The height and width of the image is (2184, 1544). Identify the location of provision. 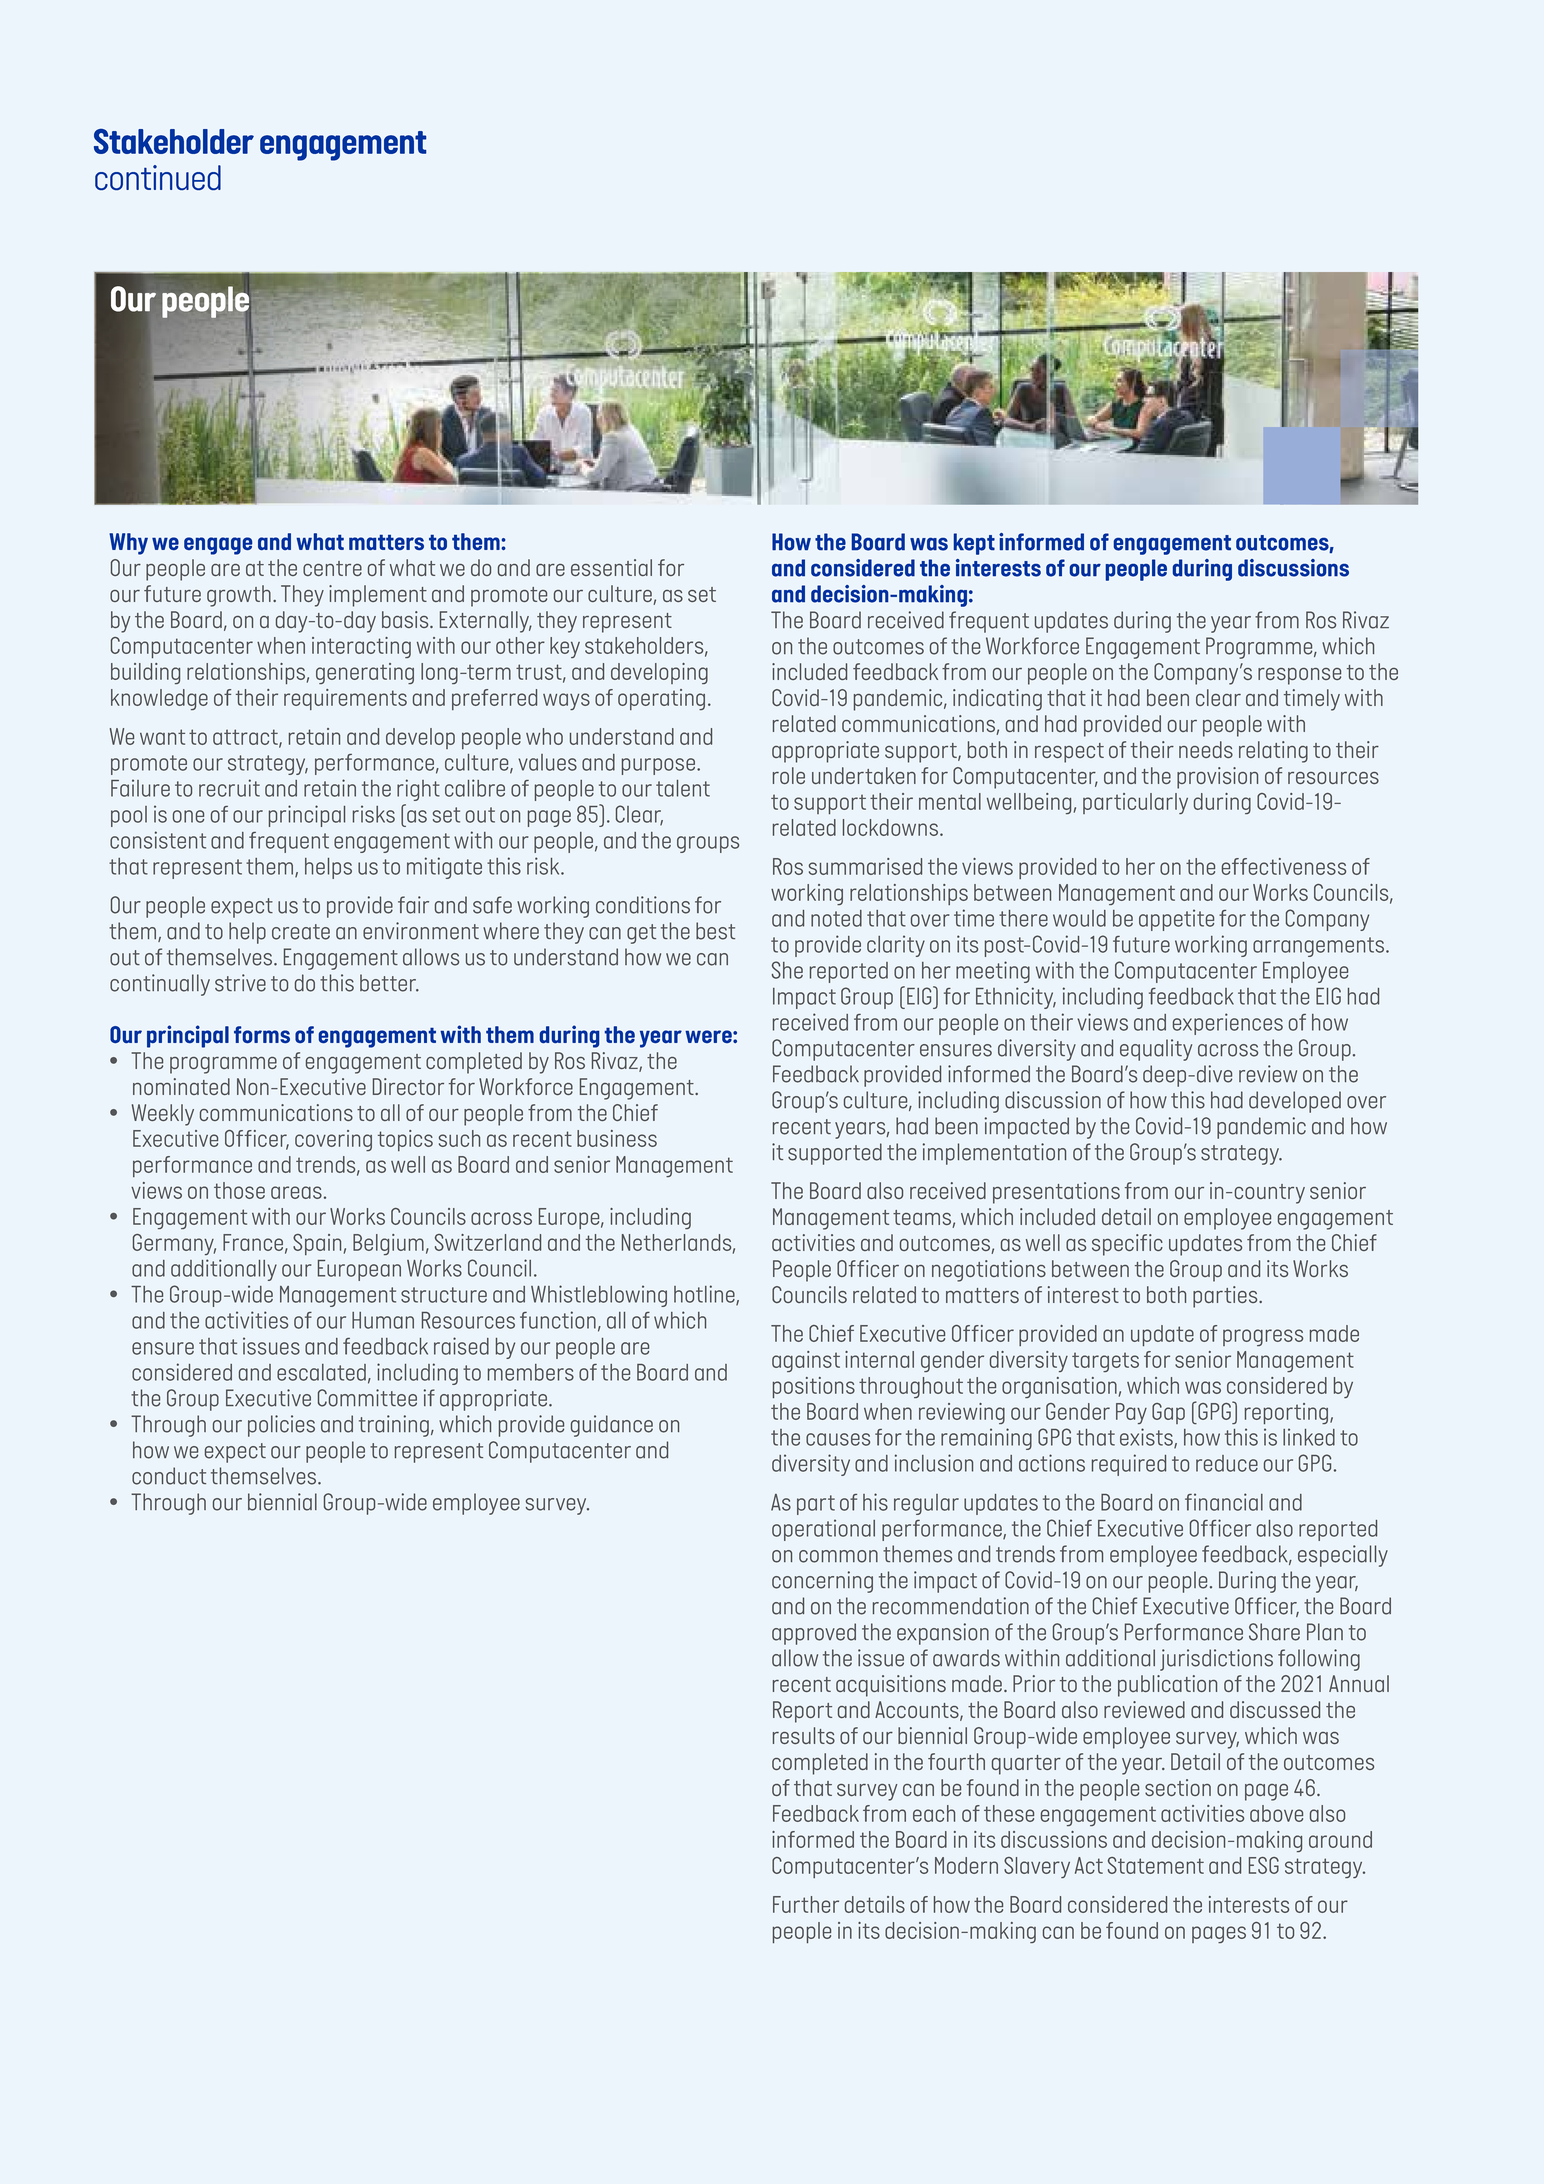
(1217, 778).
